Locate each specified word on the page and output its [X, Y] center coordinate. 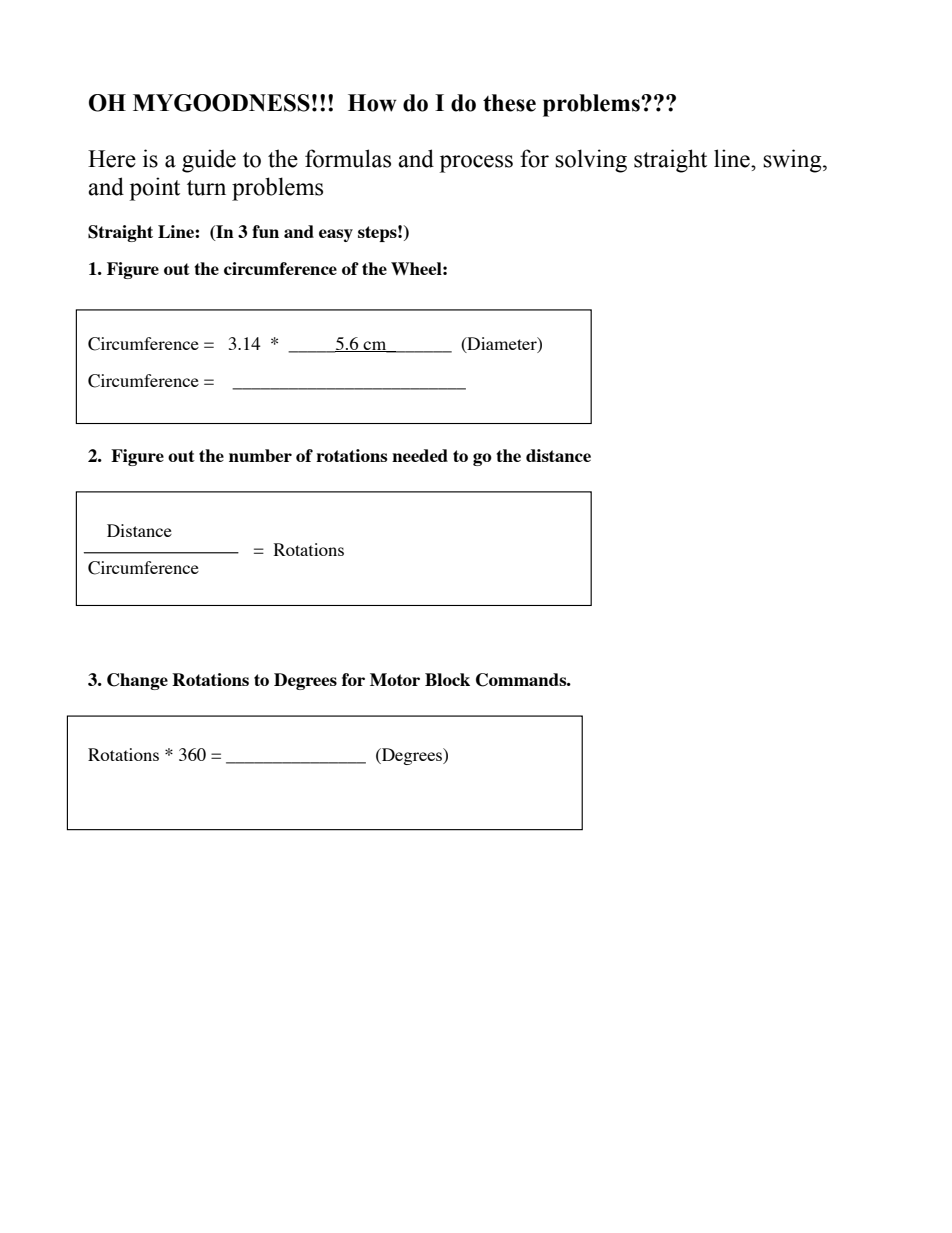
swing [793, 161]
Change [137, 681]
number [260, 455]
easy [336, 235]
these [509, 103]
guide [209, 161]
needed [420, 455]
